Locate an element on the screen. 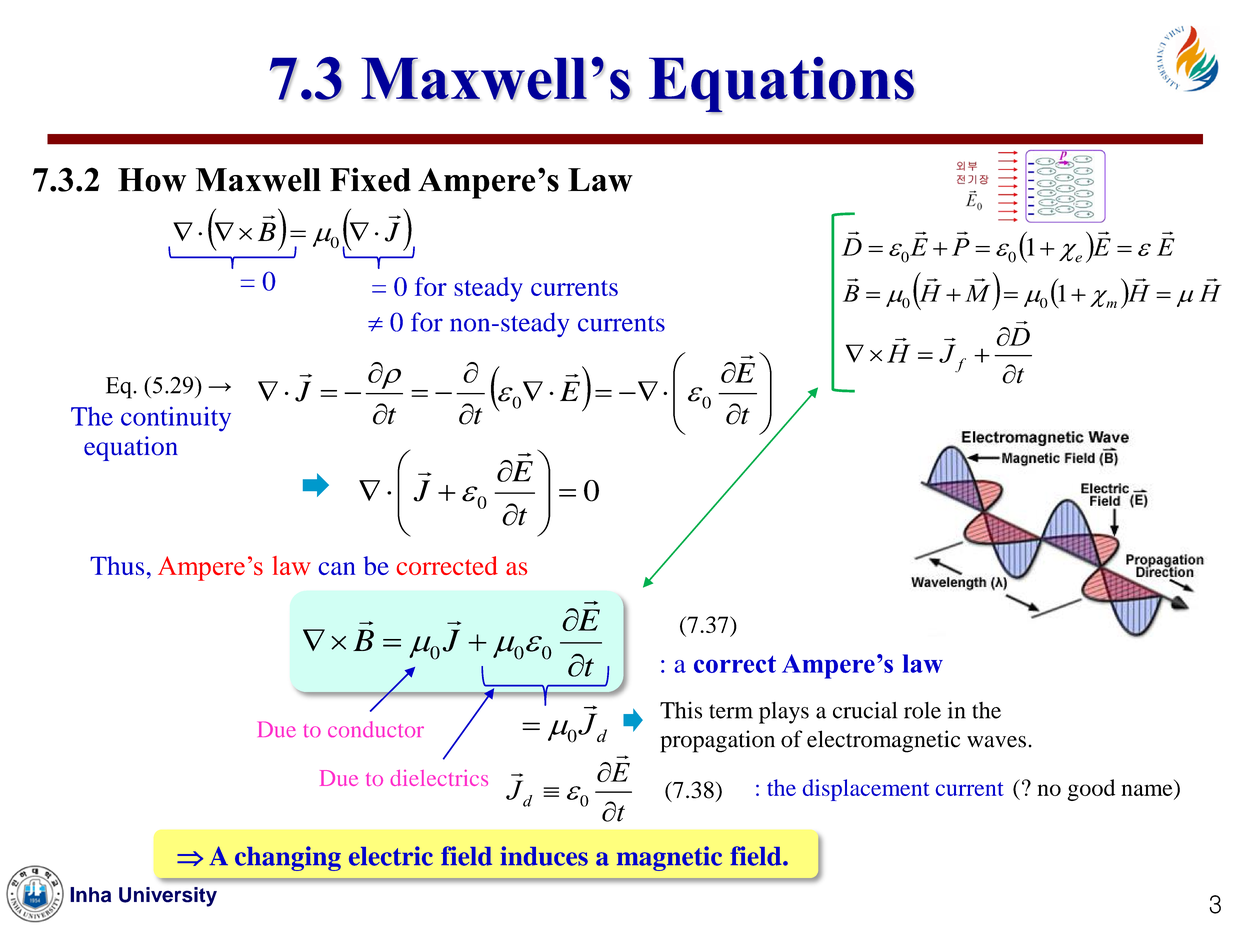  can is located at coordinates (336, 568).
